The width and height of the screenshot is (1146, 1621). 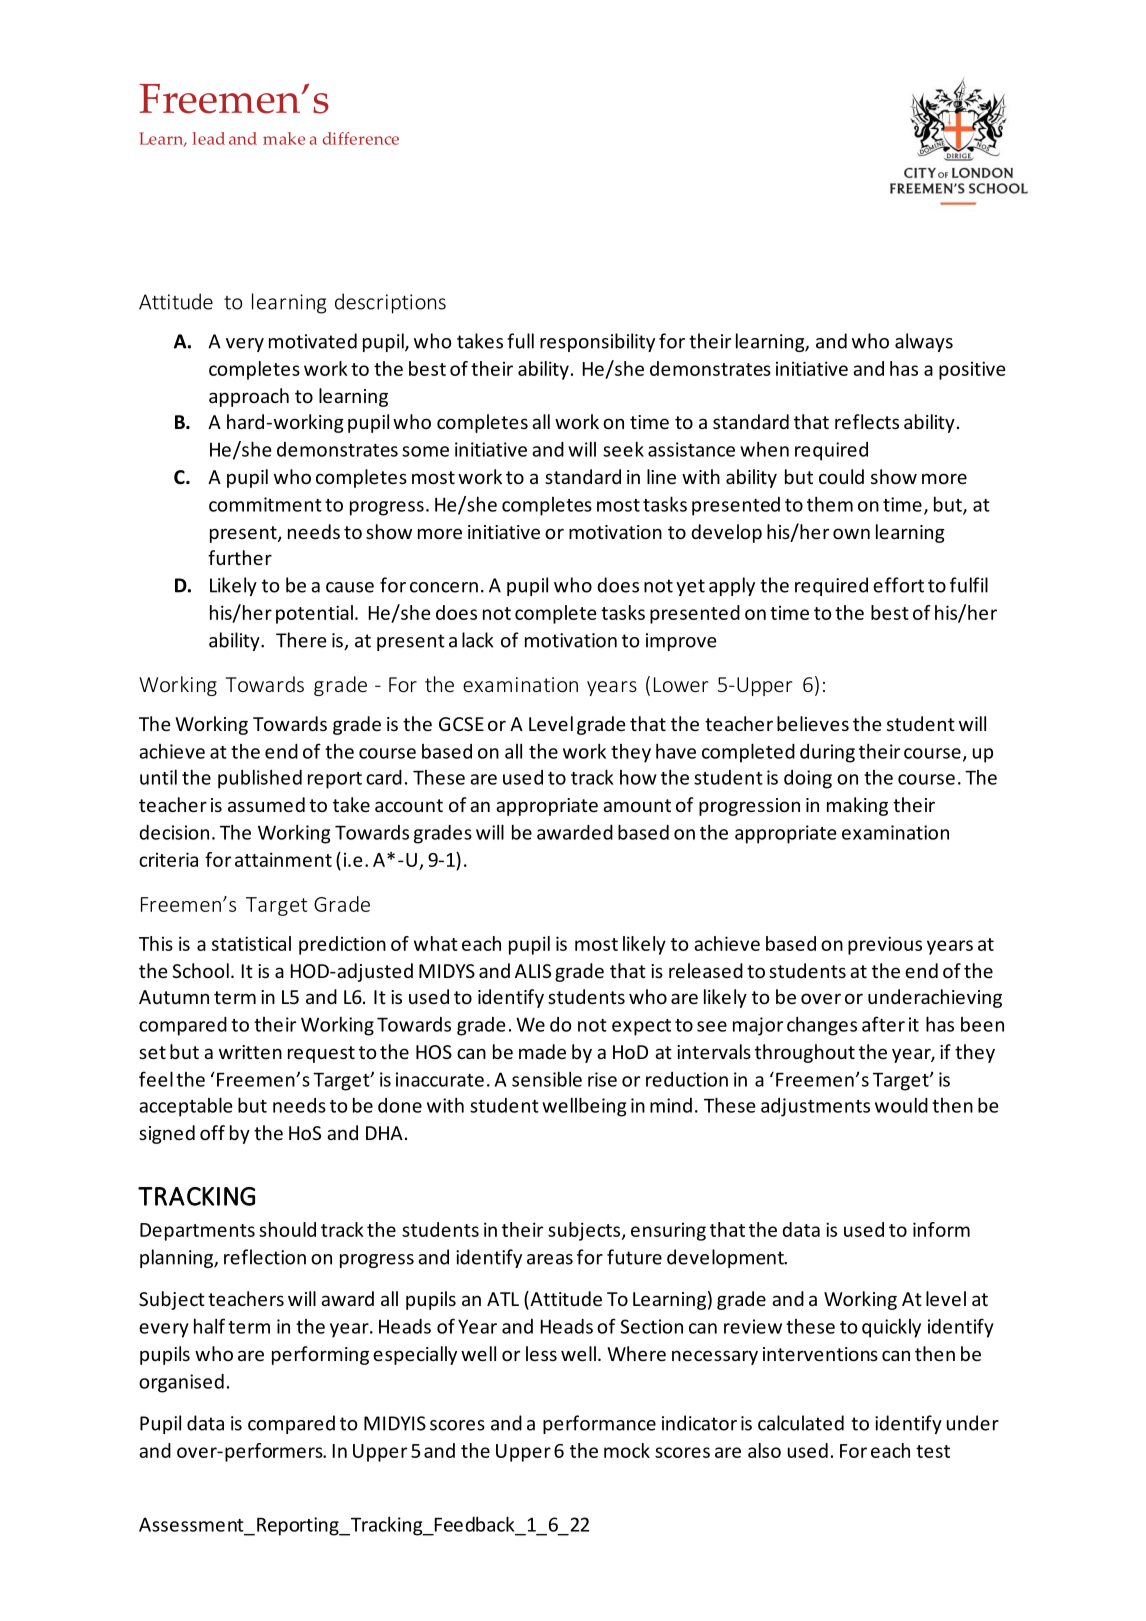 What do you see at coordinates (547, 1079) in the screenshot?
I see `sensible` at bounding box center [547, 1079].
